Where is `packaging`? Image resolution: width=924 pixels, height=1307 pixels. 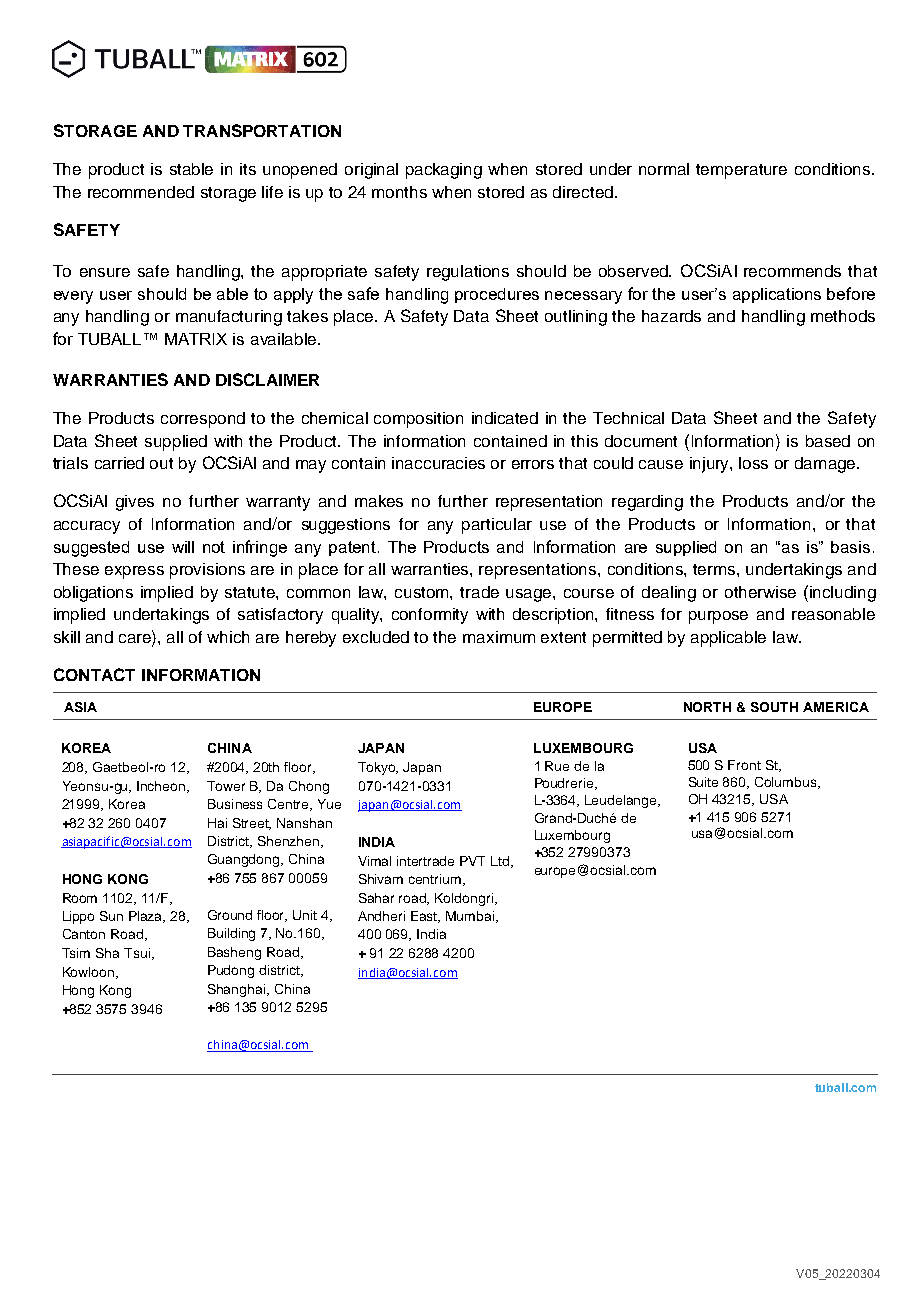 packaging is located at coordinates (444, 171).
